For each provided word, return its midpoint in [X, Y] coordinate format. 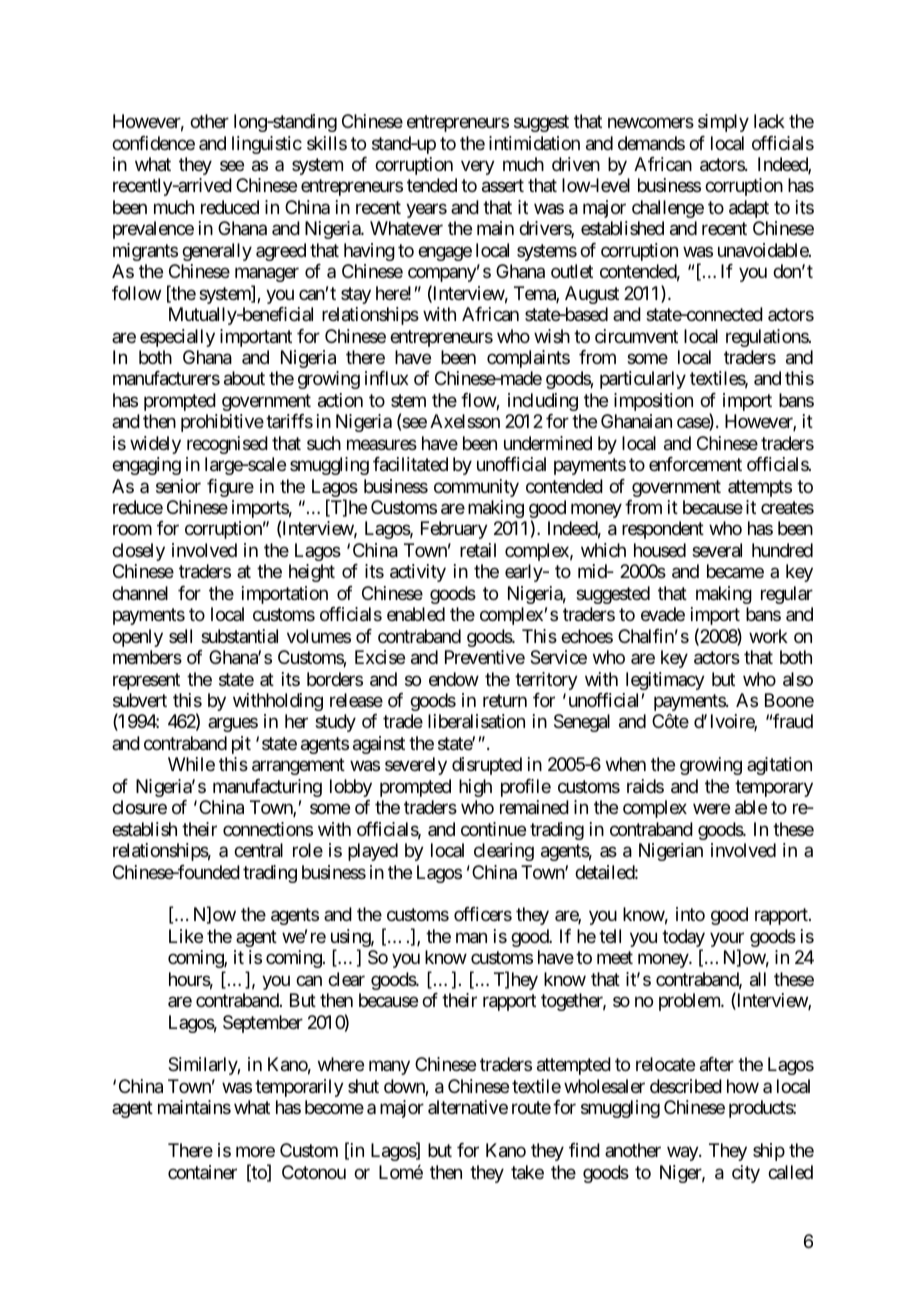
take [527, 1172]
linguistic [267, 145]
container [202, 1172]
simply [723, 123]
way [683, 1154]
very [478, 167]
